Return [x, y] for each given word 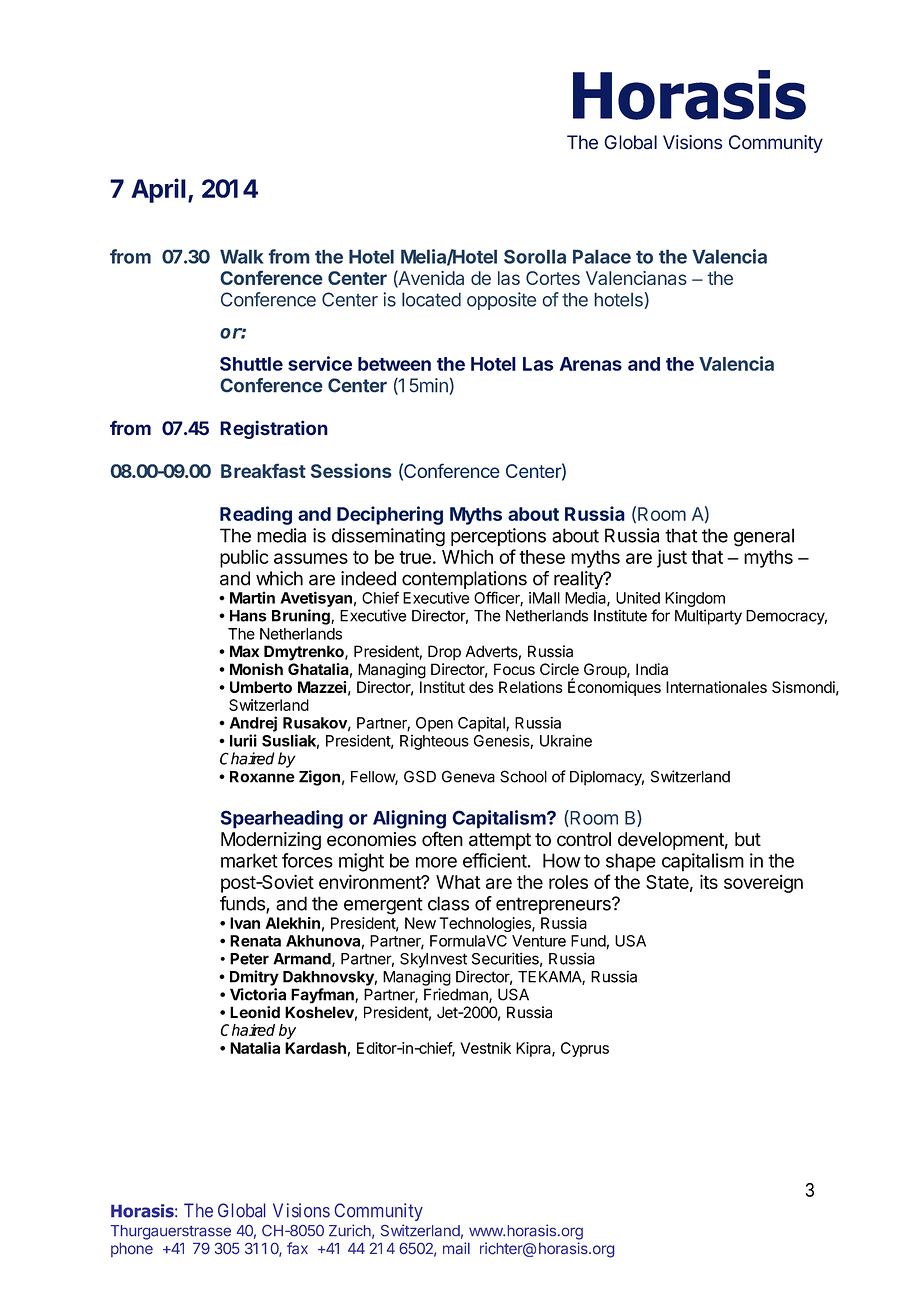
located [431, 299]
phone [132, 1250]
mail [456, 1248]
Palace [602, 256]
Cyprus [585, 1049]
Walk [241, 256]
